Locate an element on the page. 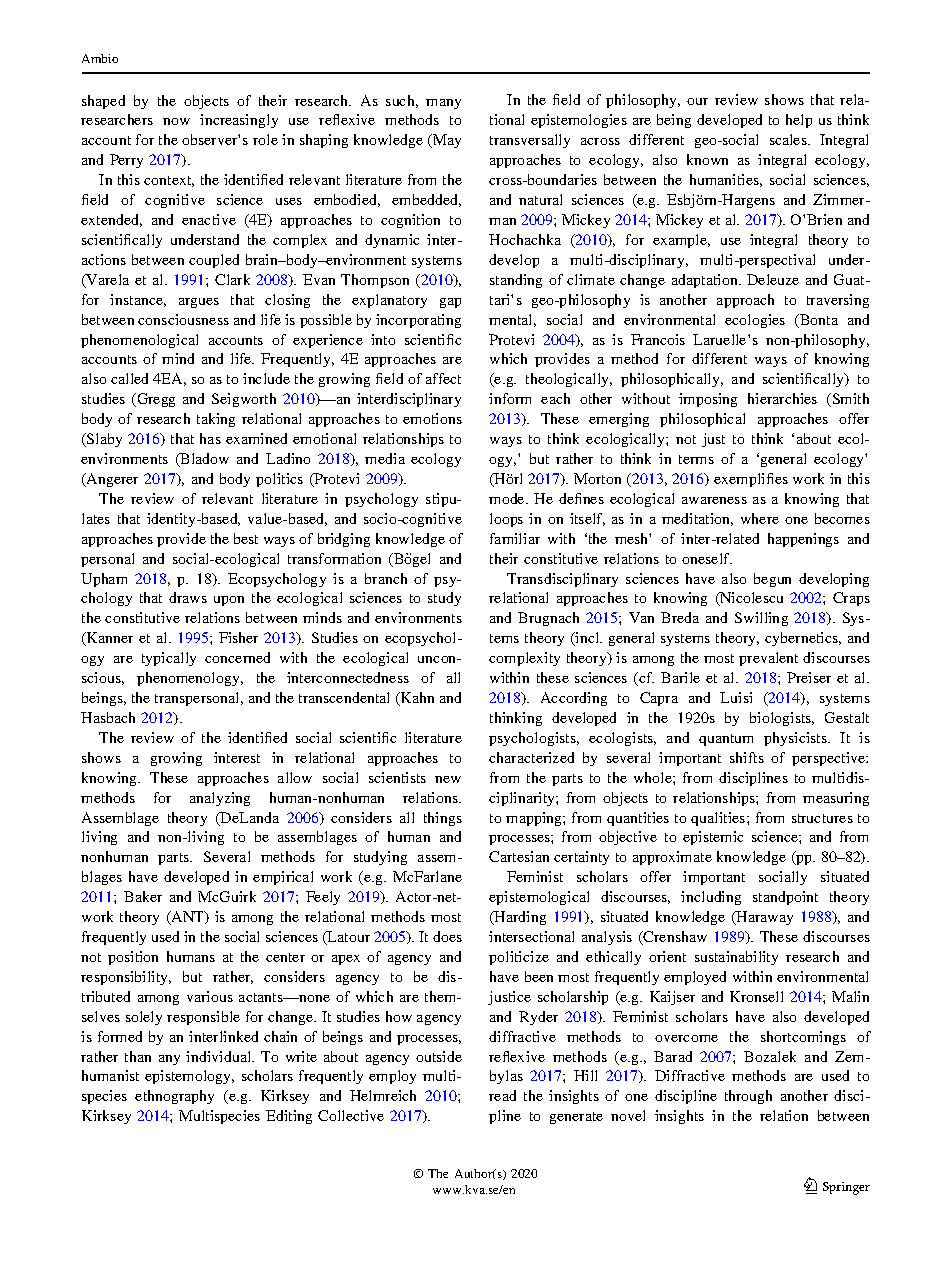  Swilling is located at coordinates (761, 619).
